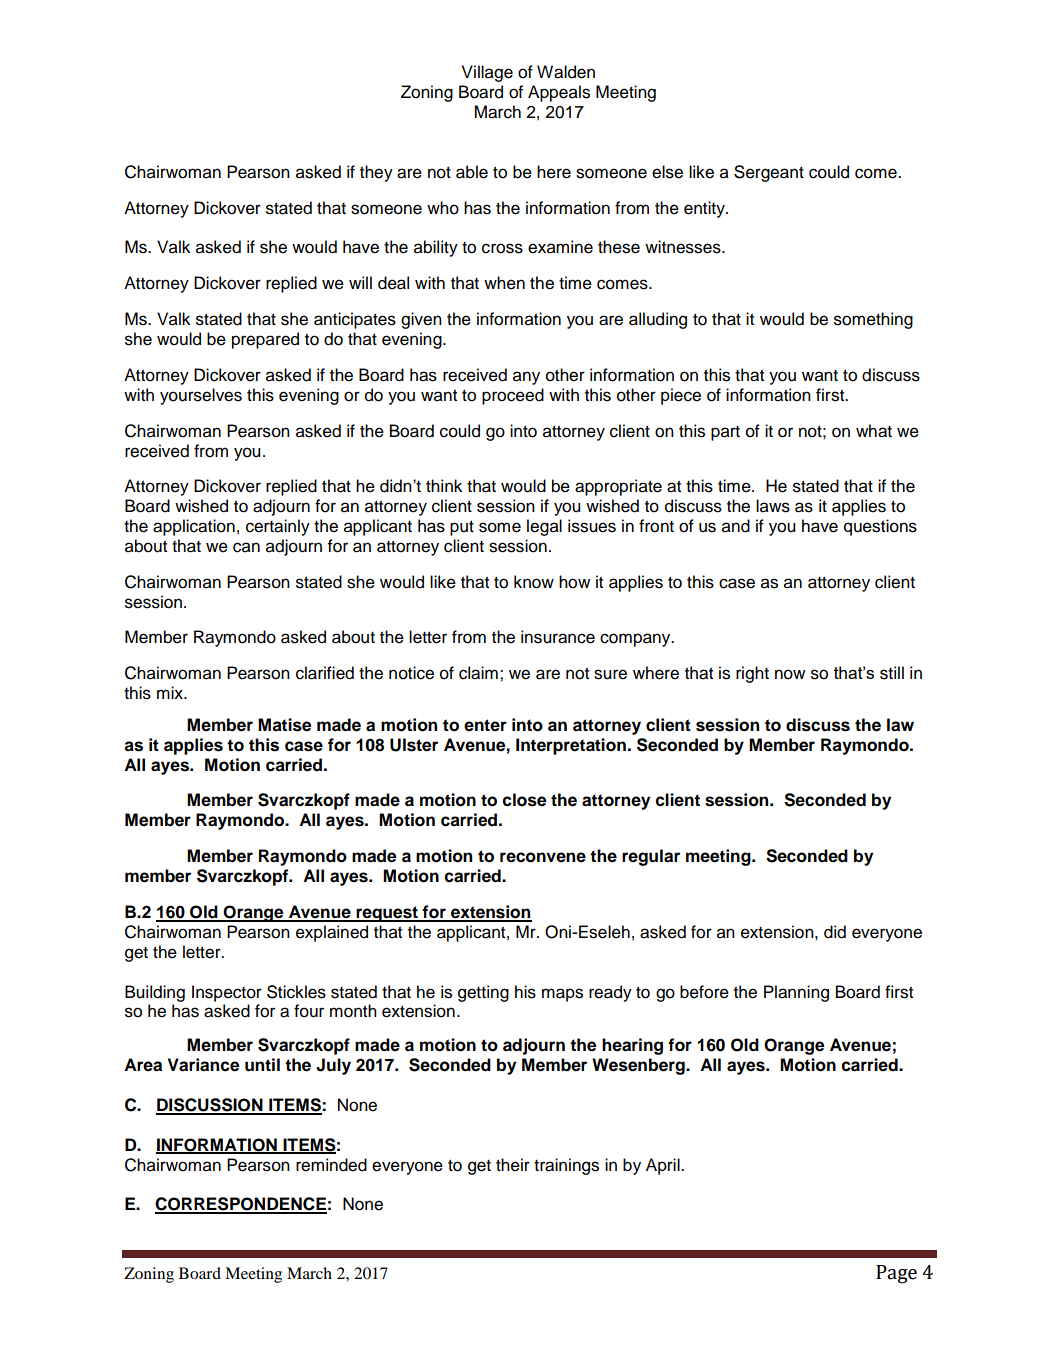  Describe the element at coordinates (559, 93) in the screenshot. I see `Appeals` at that location.
